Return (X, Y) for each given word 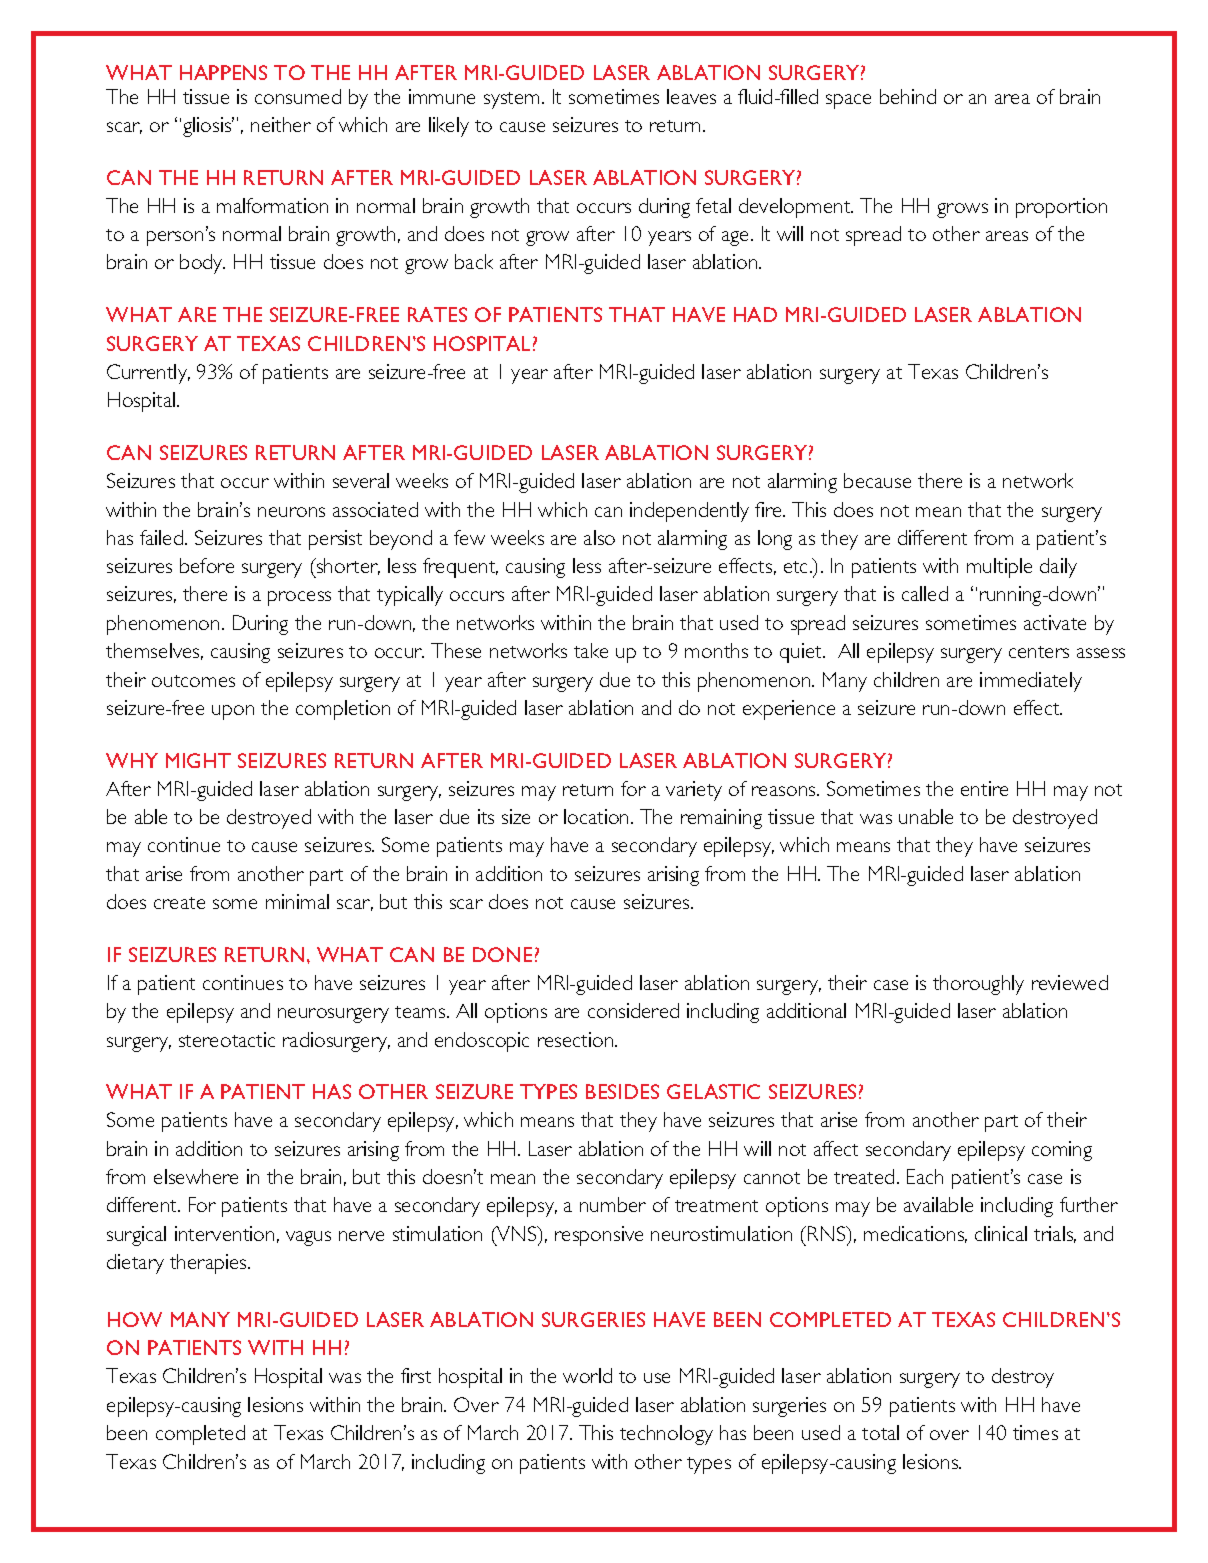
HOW (135, 1319)
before (207, 565)
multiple (999, 568)
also (599, 537)
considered (633, 1010)
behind (908, 96)
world (587, 1375)
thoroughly (978, 985)
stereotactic (227, 1039)
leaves (691, 96)
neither (281, 124)
